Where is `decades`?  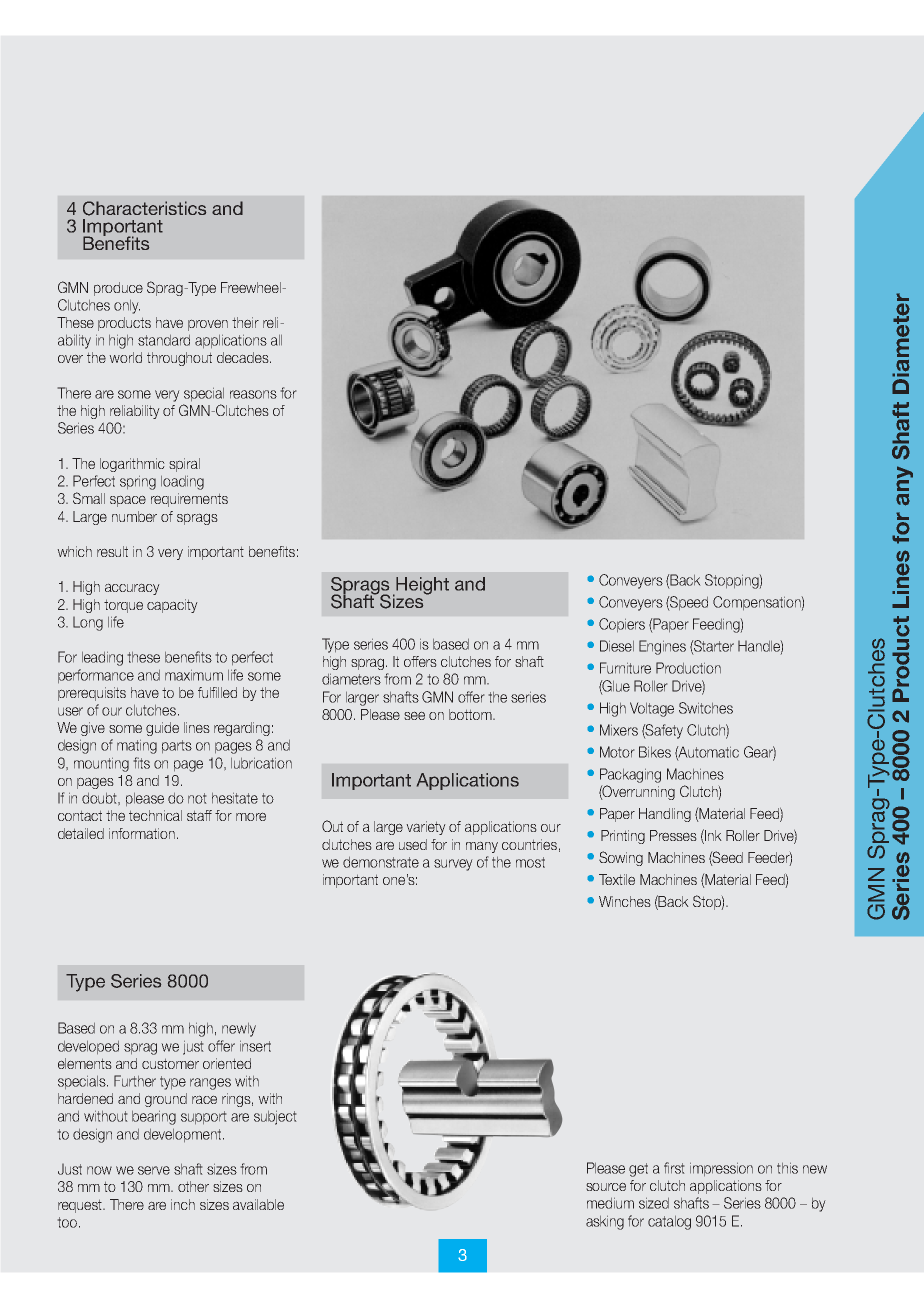 decades is located at coordinates (244, 357).
